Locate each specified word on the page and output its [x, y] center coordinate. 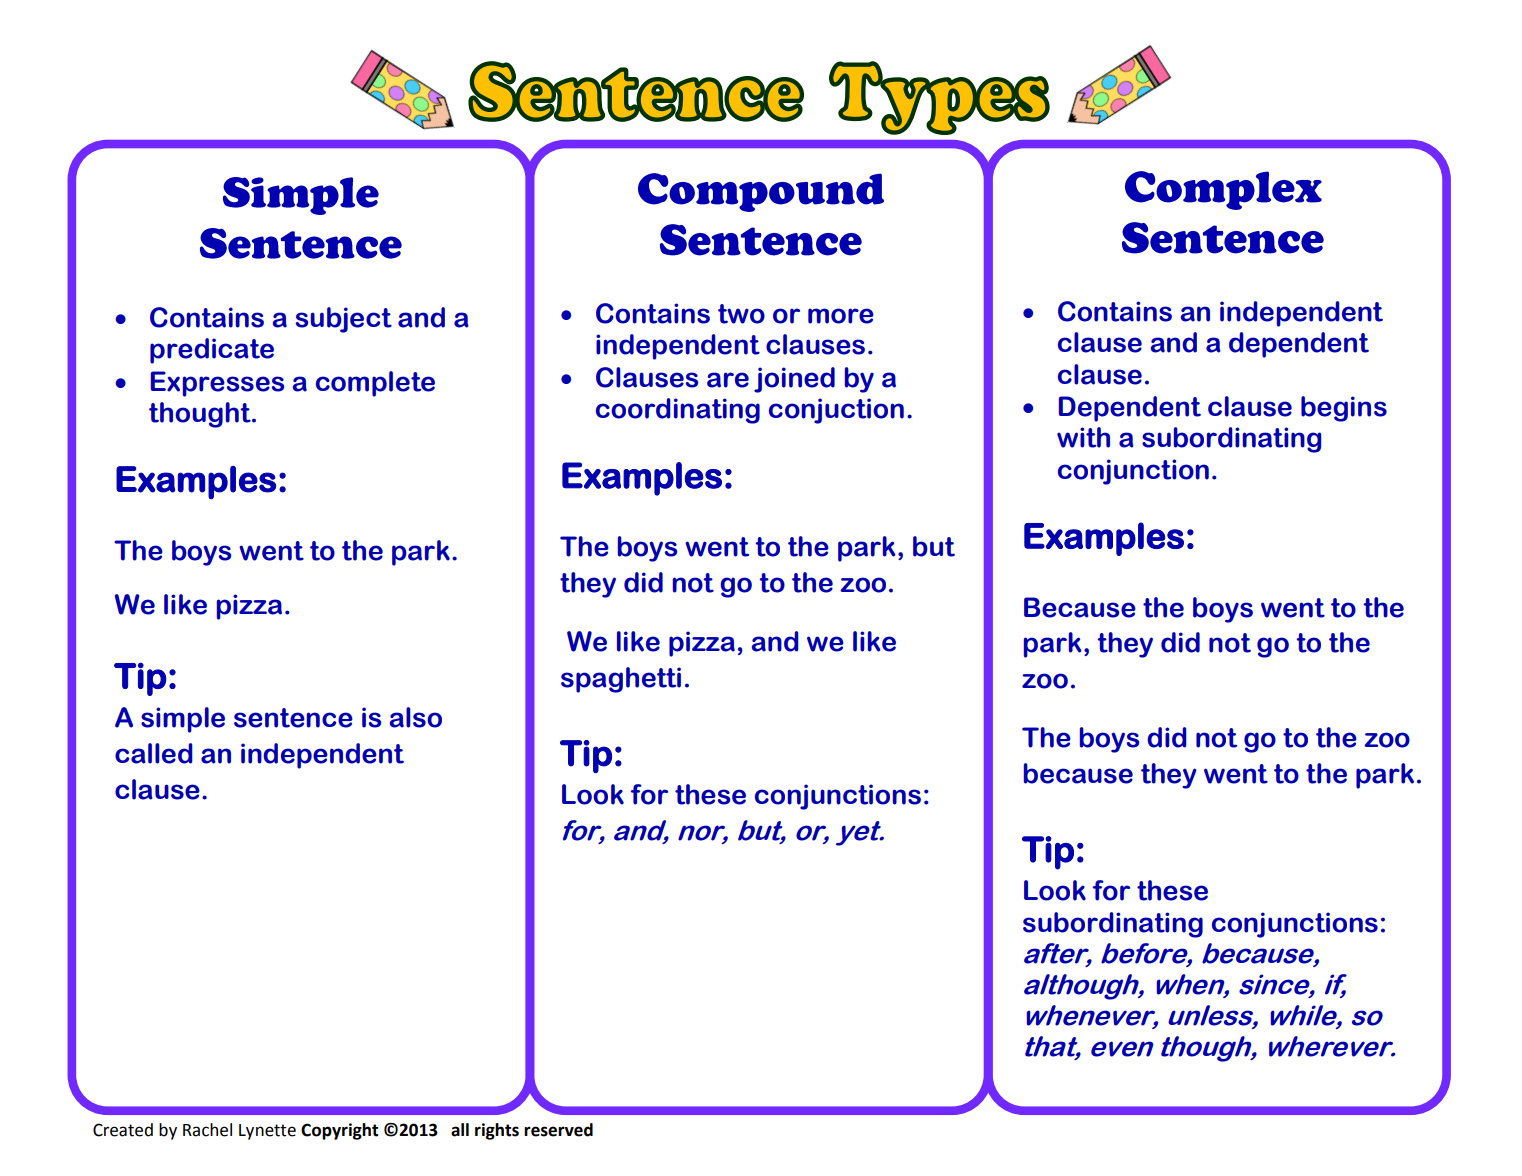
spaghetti [621, 680]
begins [1344, 409]
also [416, 717]
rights [497, 1131]
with [1083, 437]
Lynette [267, 1132]
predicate [212, 351]
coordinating [678, 411]
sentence [293, 718]
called [154, 753]
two [741, 314]
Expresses [218, 384]
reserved [558, 1130]
